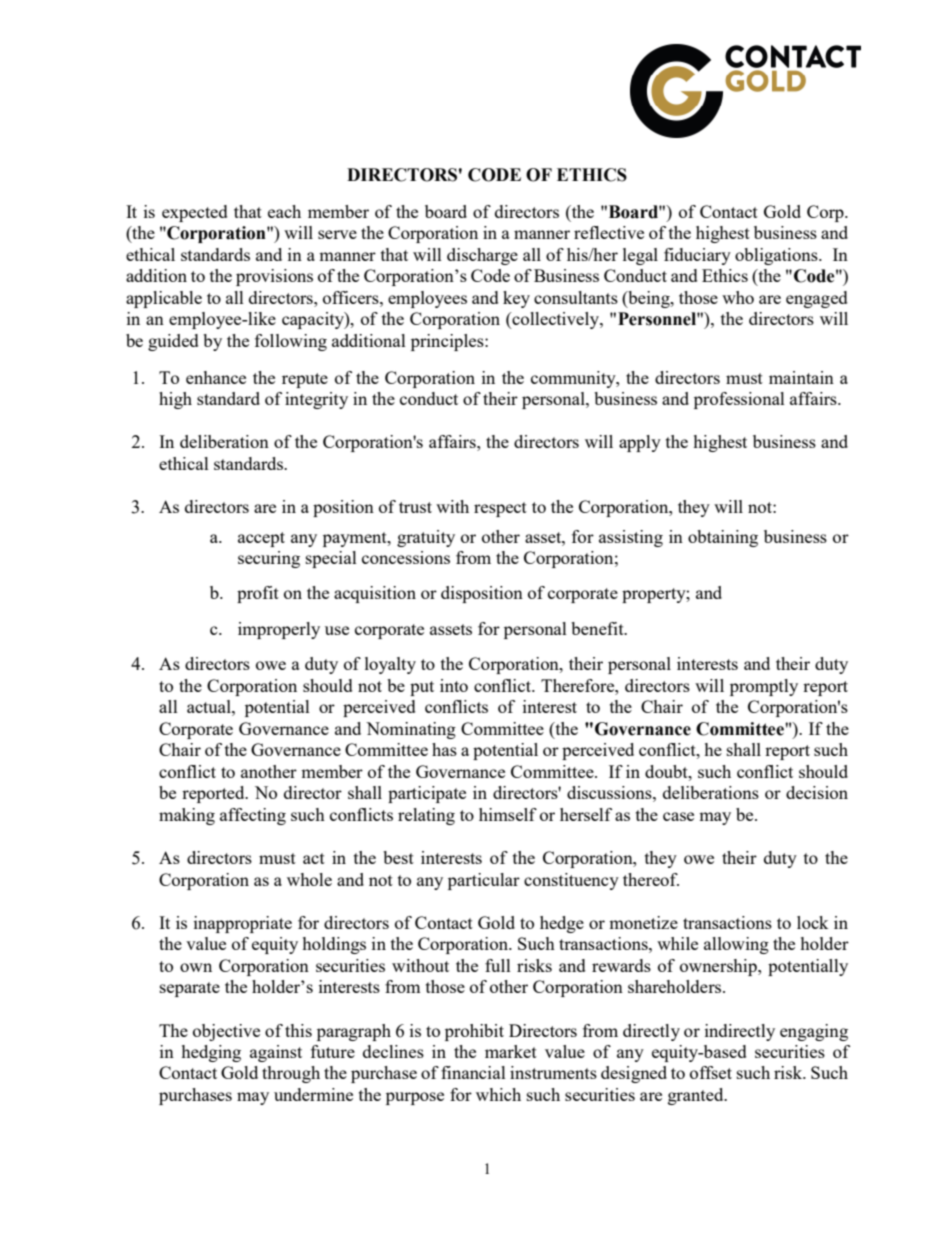 The image size is (952, 1233). Describe the element at coordinates (723, 538) in the document. I see `obtaining` at that location.
